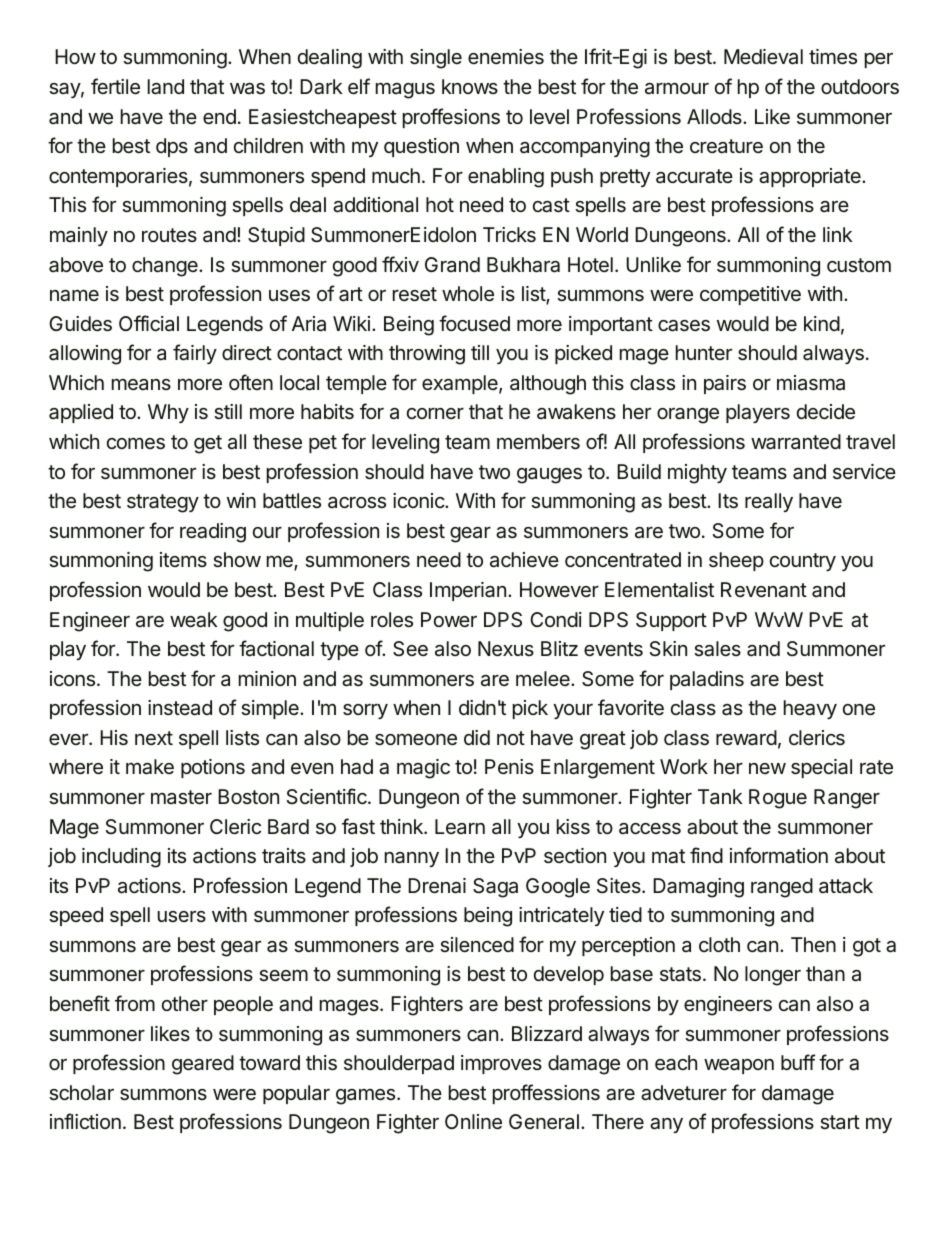 This screenshot has width=952, height=1233. What do you see at coordinates (473, 1121) in the screenshot?
I see `Online` at bounding box center [473, 1121].
